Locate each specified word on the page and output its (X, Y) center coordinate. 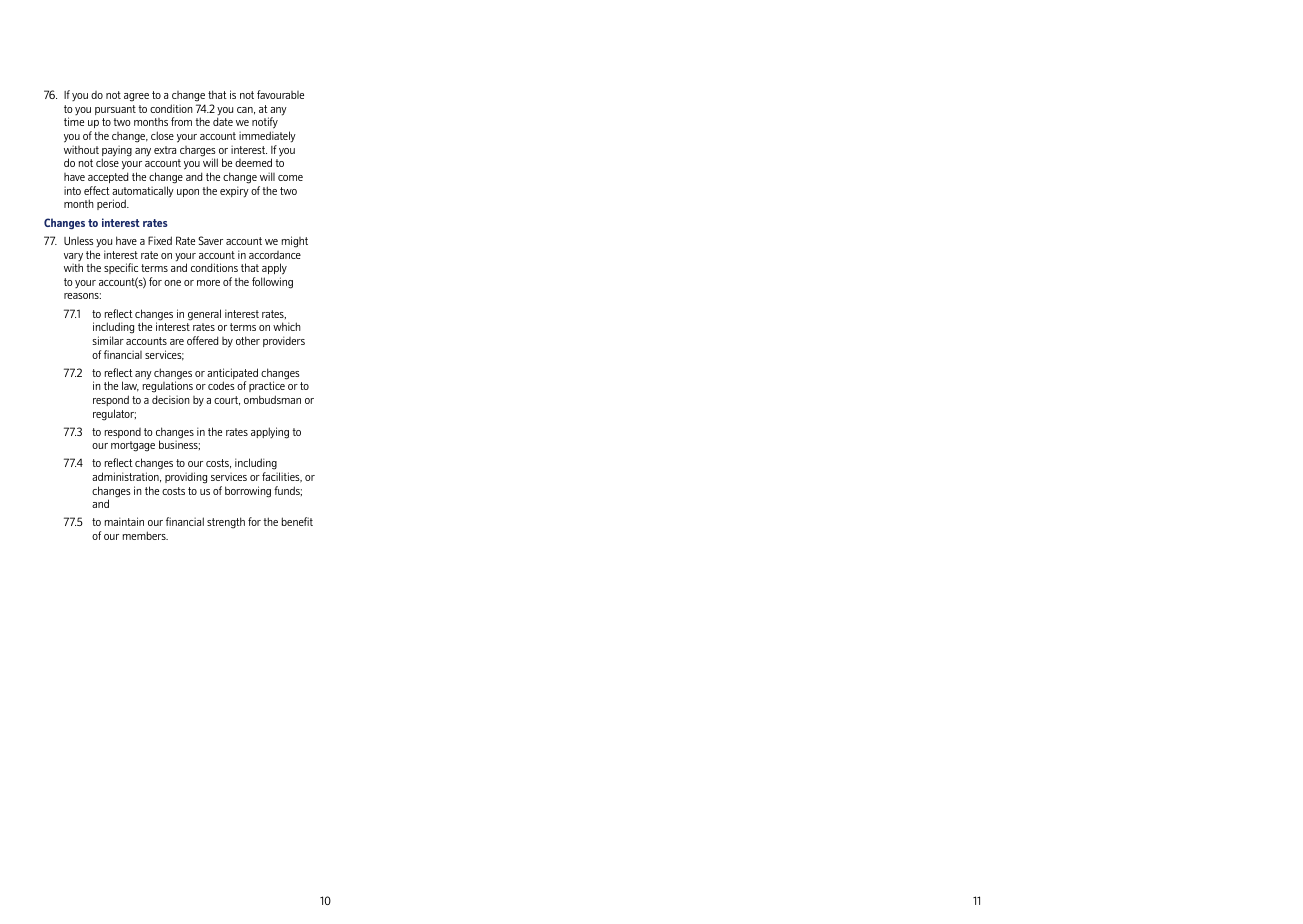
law (130, 386)
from (181, 121)
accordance (275, 255)
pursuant (115, 110)
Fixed (160, 240)
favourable (280, 94)
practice (267, 386)
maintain (124, 521)
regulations (168, 387)
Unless (79, 241)
